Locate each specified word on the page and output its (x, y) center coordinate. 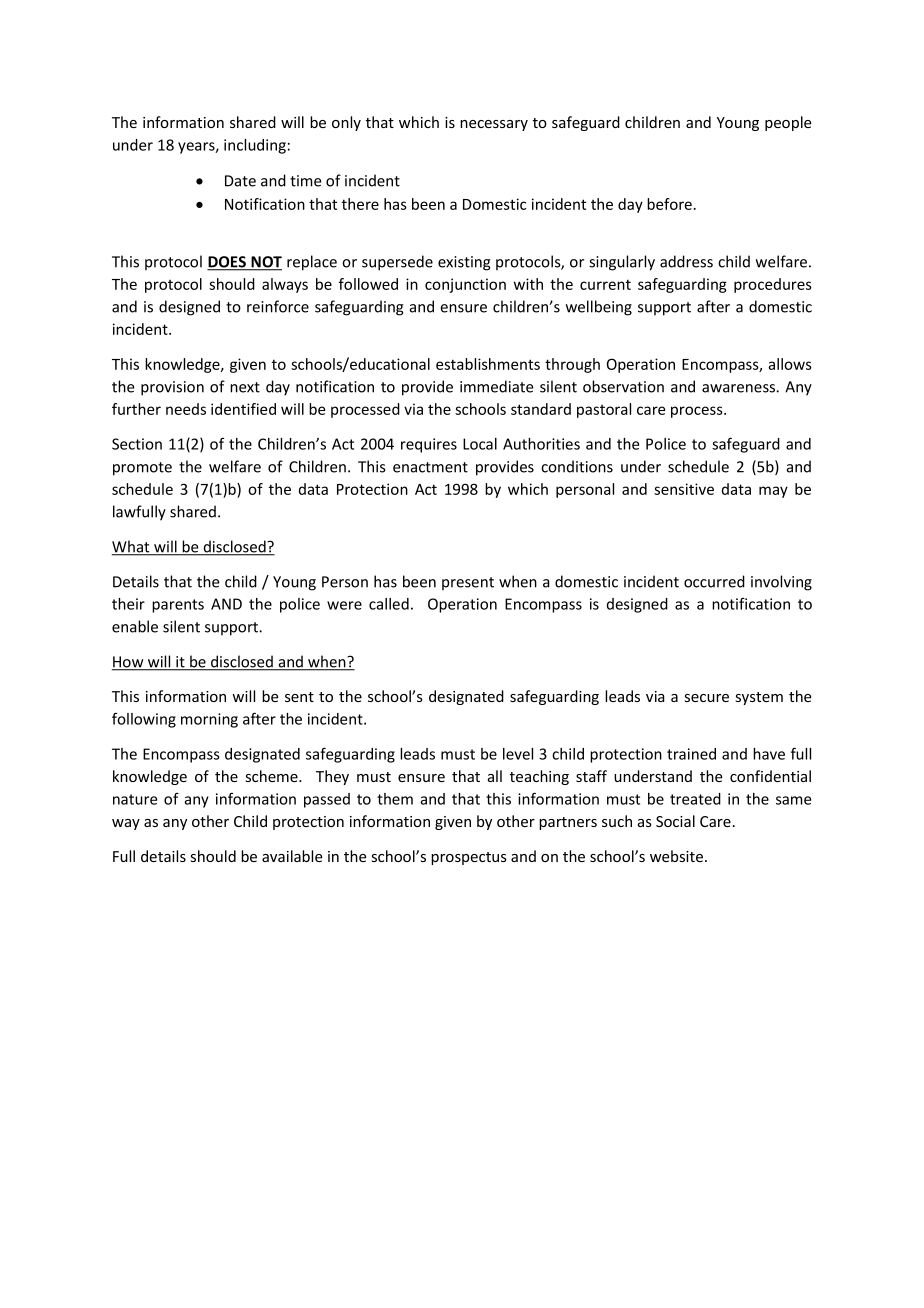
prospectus (469, 858)
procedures (773, 285)
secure (707, 698)
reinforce (278, 306)
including (255, 146)
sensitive (684, 489)
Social (675, 821)
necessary (494, 125)
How (129, 663)
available (292, 856)
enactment (430, 467)
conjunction (465, 285)
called (389, 604)
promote (142, 469)
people (788, 123)
